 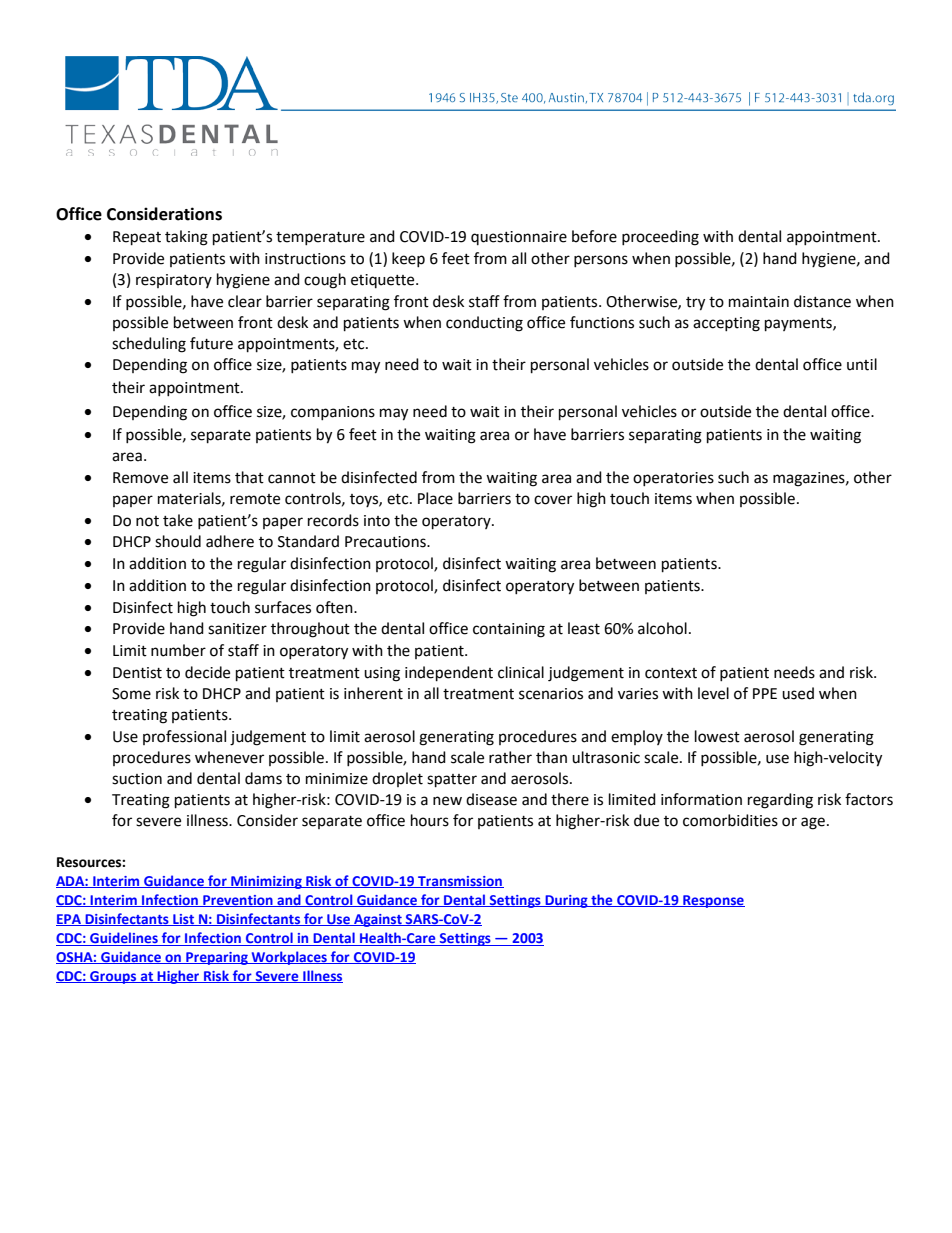 What do you see at coordinates (566, 901) in the image?
I see `During` at bounding box center [566, 901].
